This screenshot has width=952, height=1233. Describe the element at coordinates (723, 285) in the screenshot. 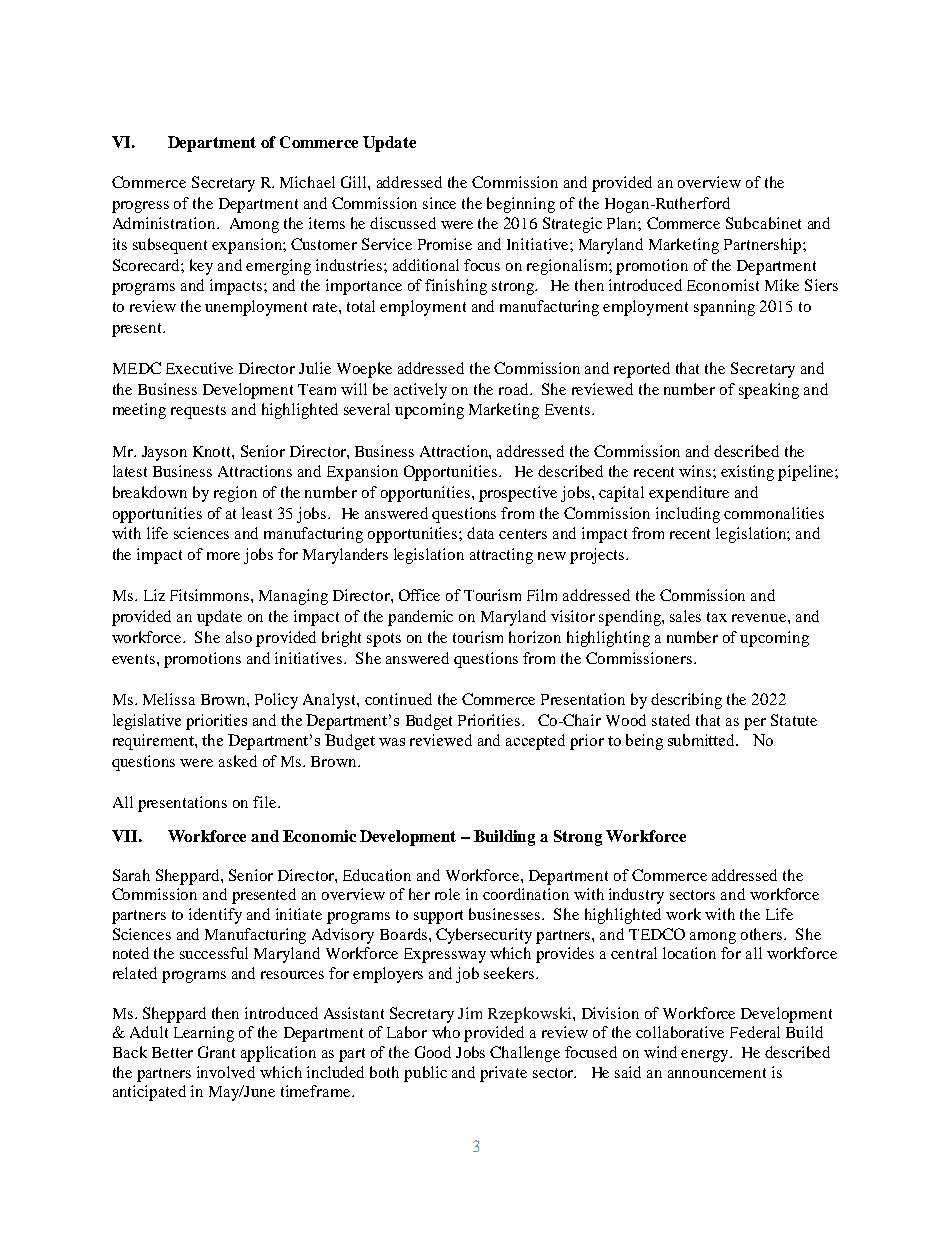

I see `Economist` at that location.
